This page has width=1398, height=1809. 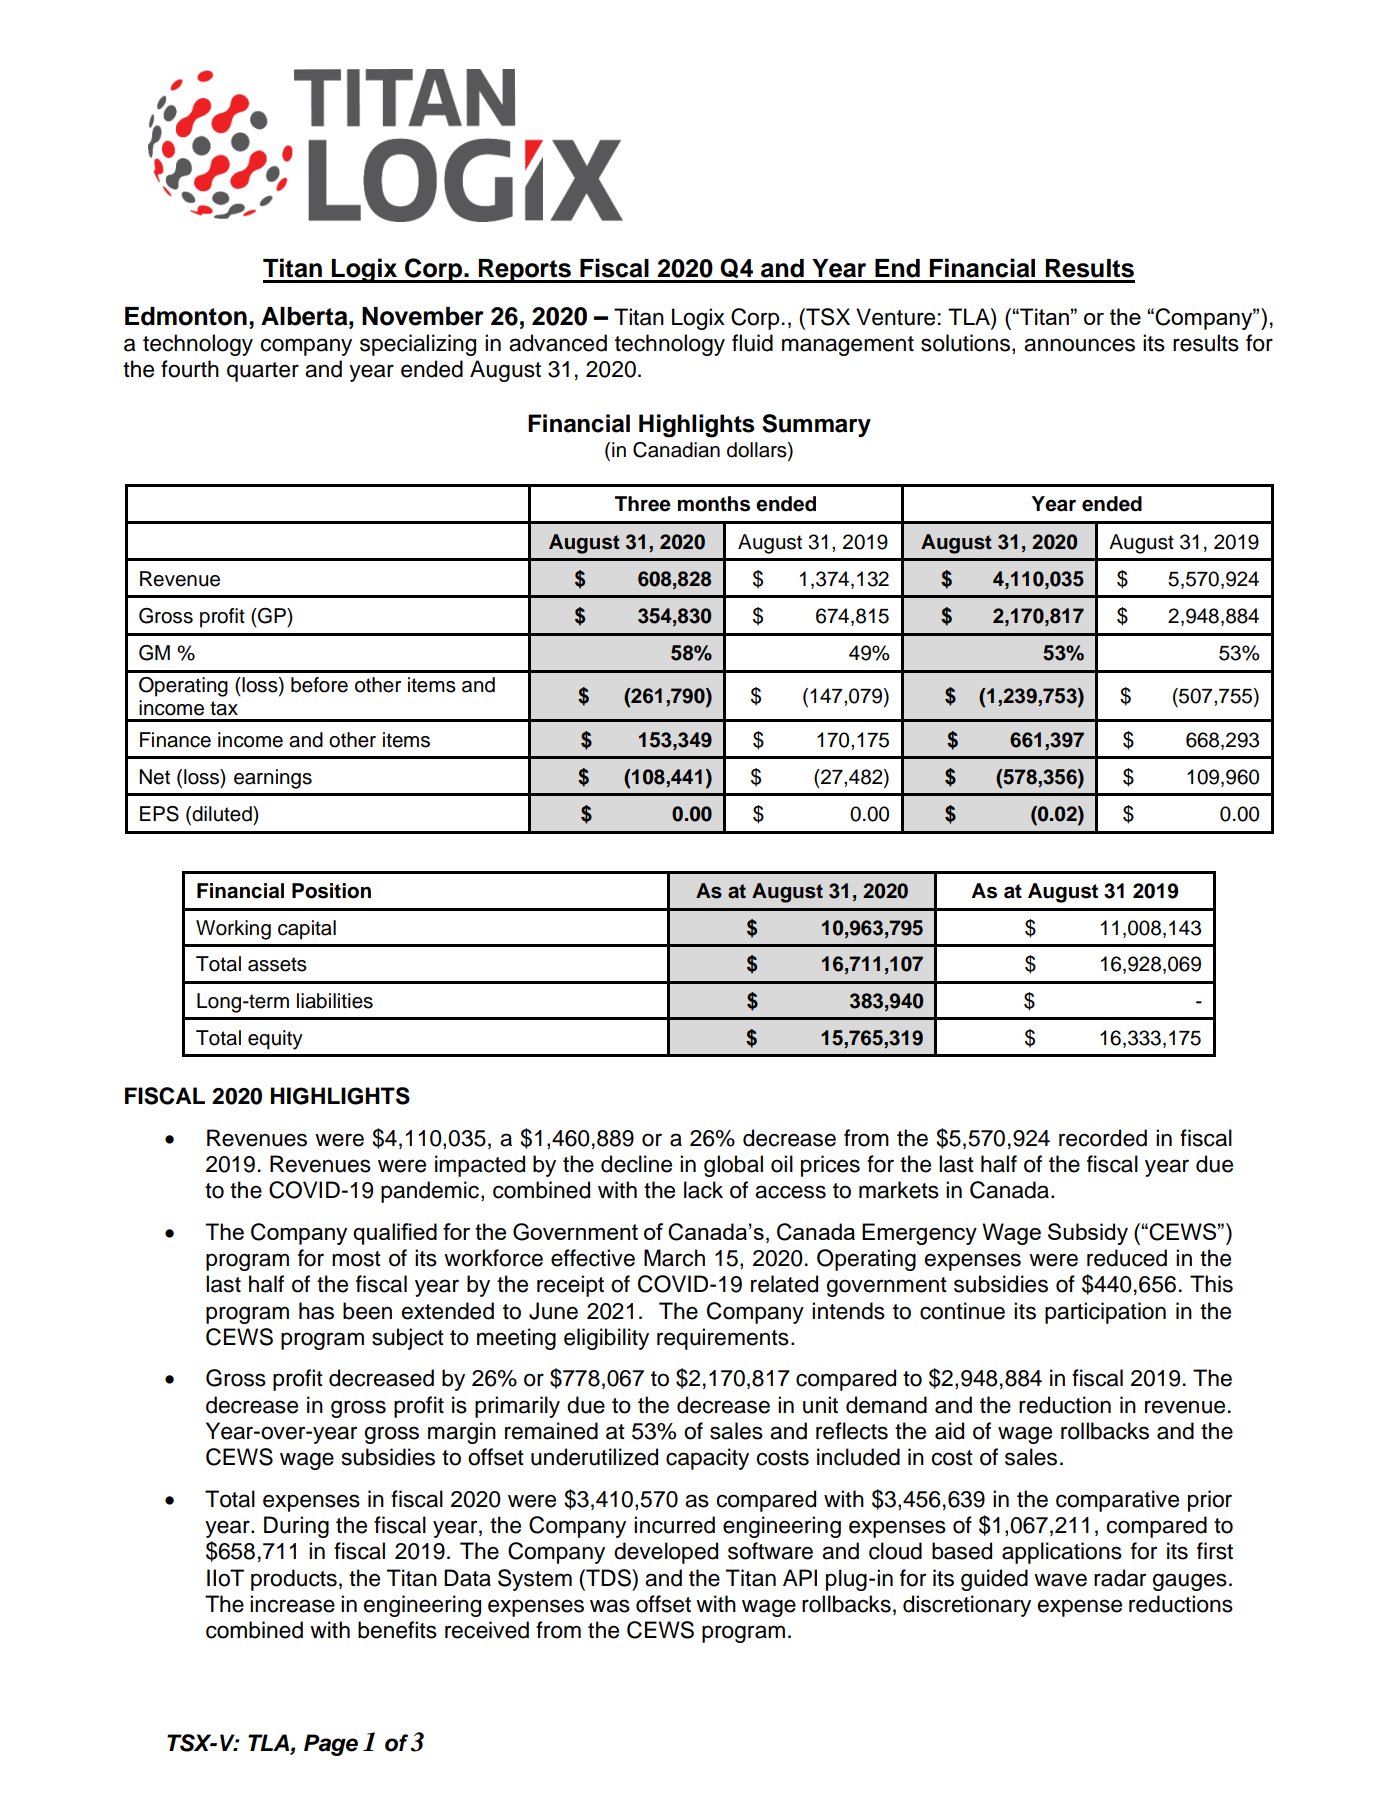 What do you see at coordinates (610, 1606) in the page?
I see `was` at bounding box center [610, 1606].
